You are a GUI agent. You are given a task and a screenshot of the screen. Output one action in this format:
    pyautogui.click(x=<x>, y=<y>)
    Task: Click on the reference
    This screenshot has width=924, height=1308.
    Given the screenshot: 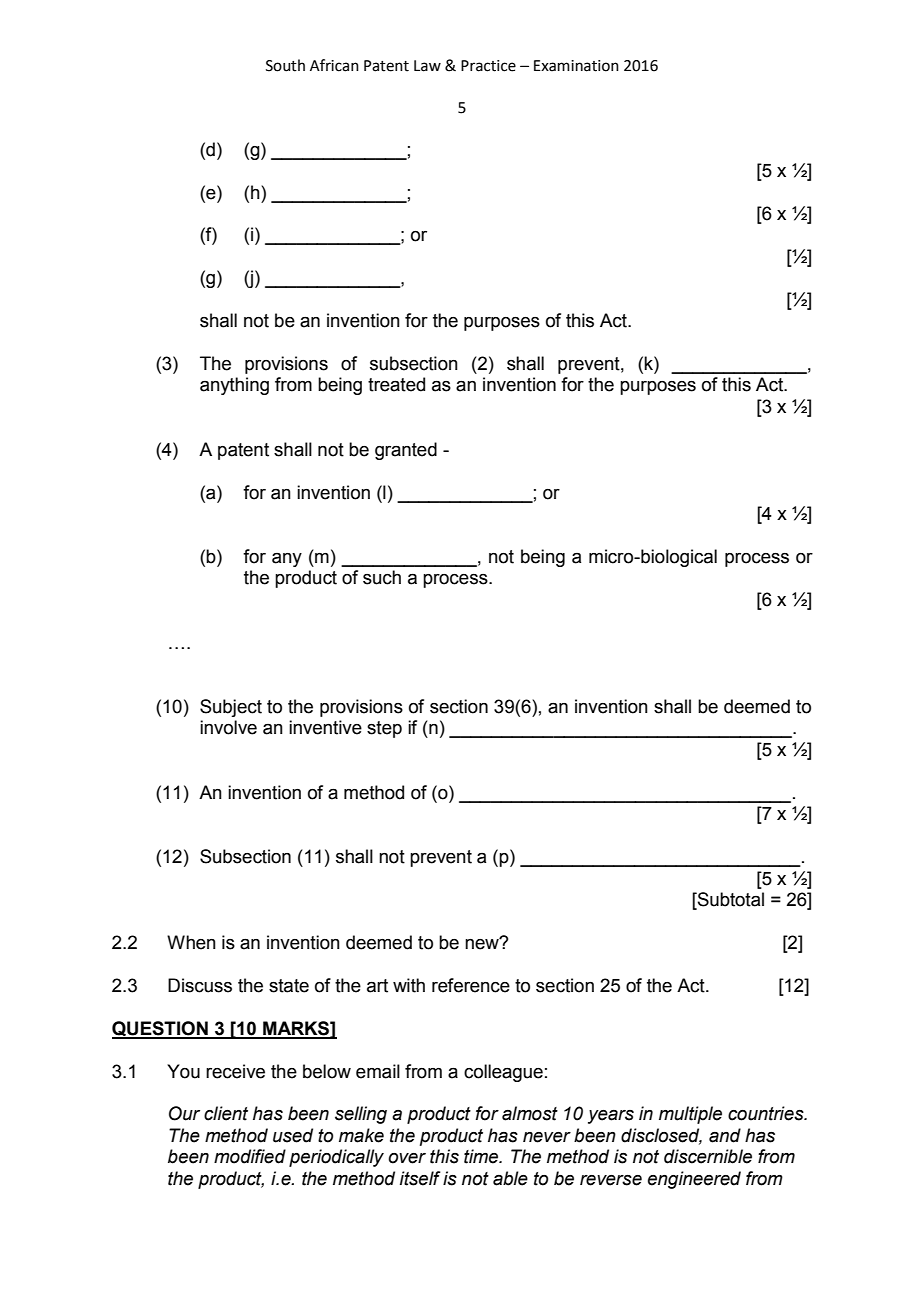 What is the action you would take?
    pyautogui.click(x=471, y=985)
